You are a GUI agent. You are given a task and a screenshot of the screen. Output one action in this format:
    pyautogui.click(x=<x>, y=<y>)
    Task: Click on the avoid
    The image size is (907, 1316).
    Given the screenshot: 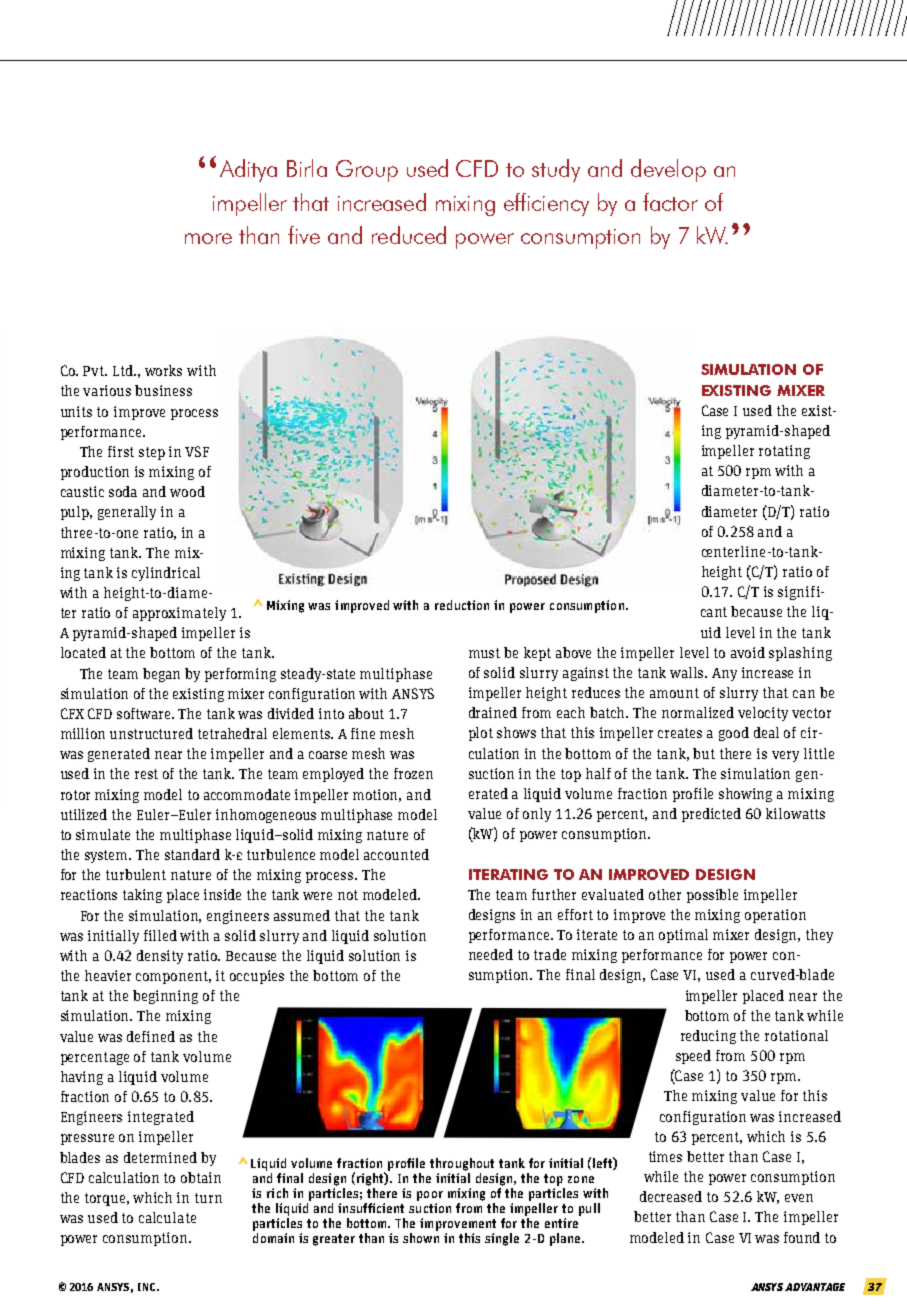 What is the action you would take?
    pyautogui.click(x=748, y=652)
